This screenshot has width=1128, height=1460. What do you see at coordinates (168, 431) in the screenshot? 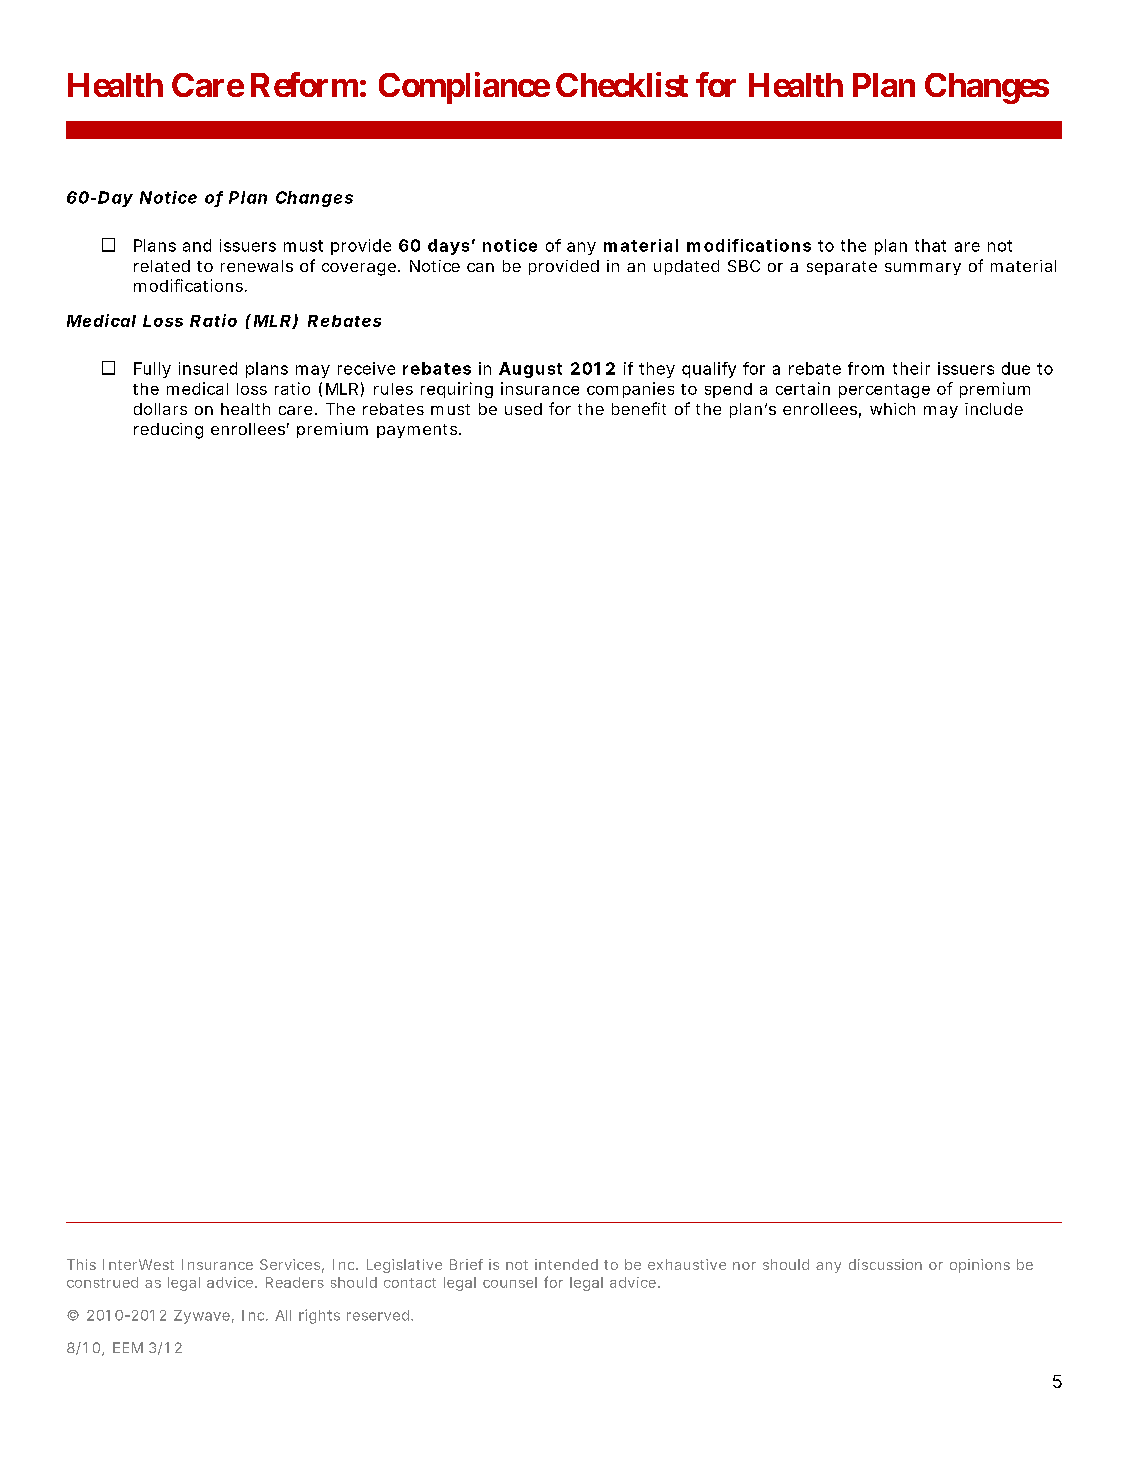
I see `reducing` at bounding box center [168, 431].
